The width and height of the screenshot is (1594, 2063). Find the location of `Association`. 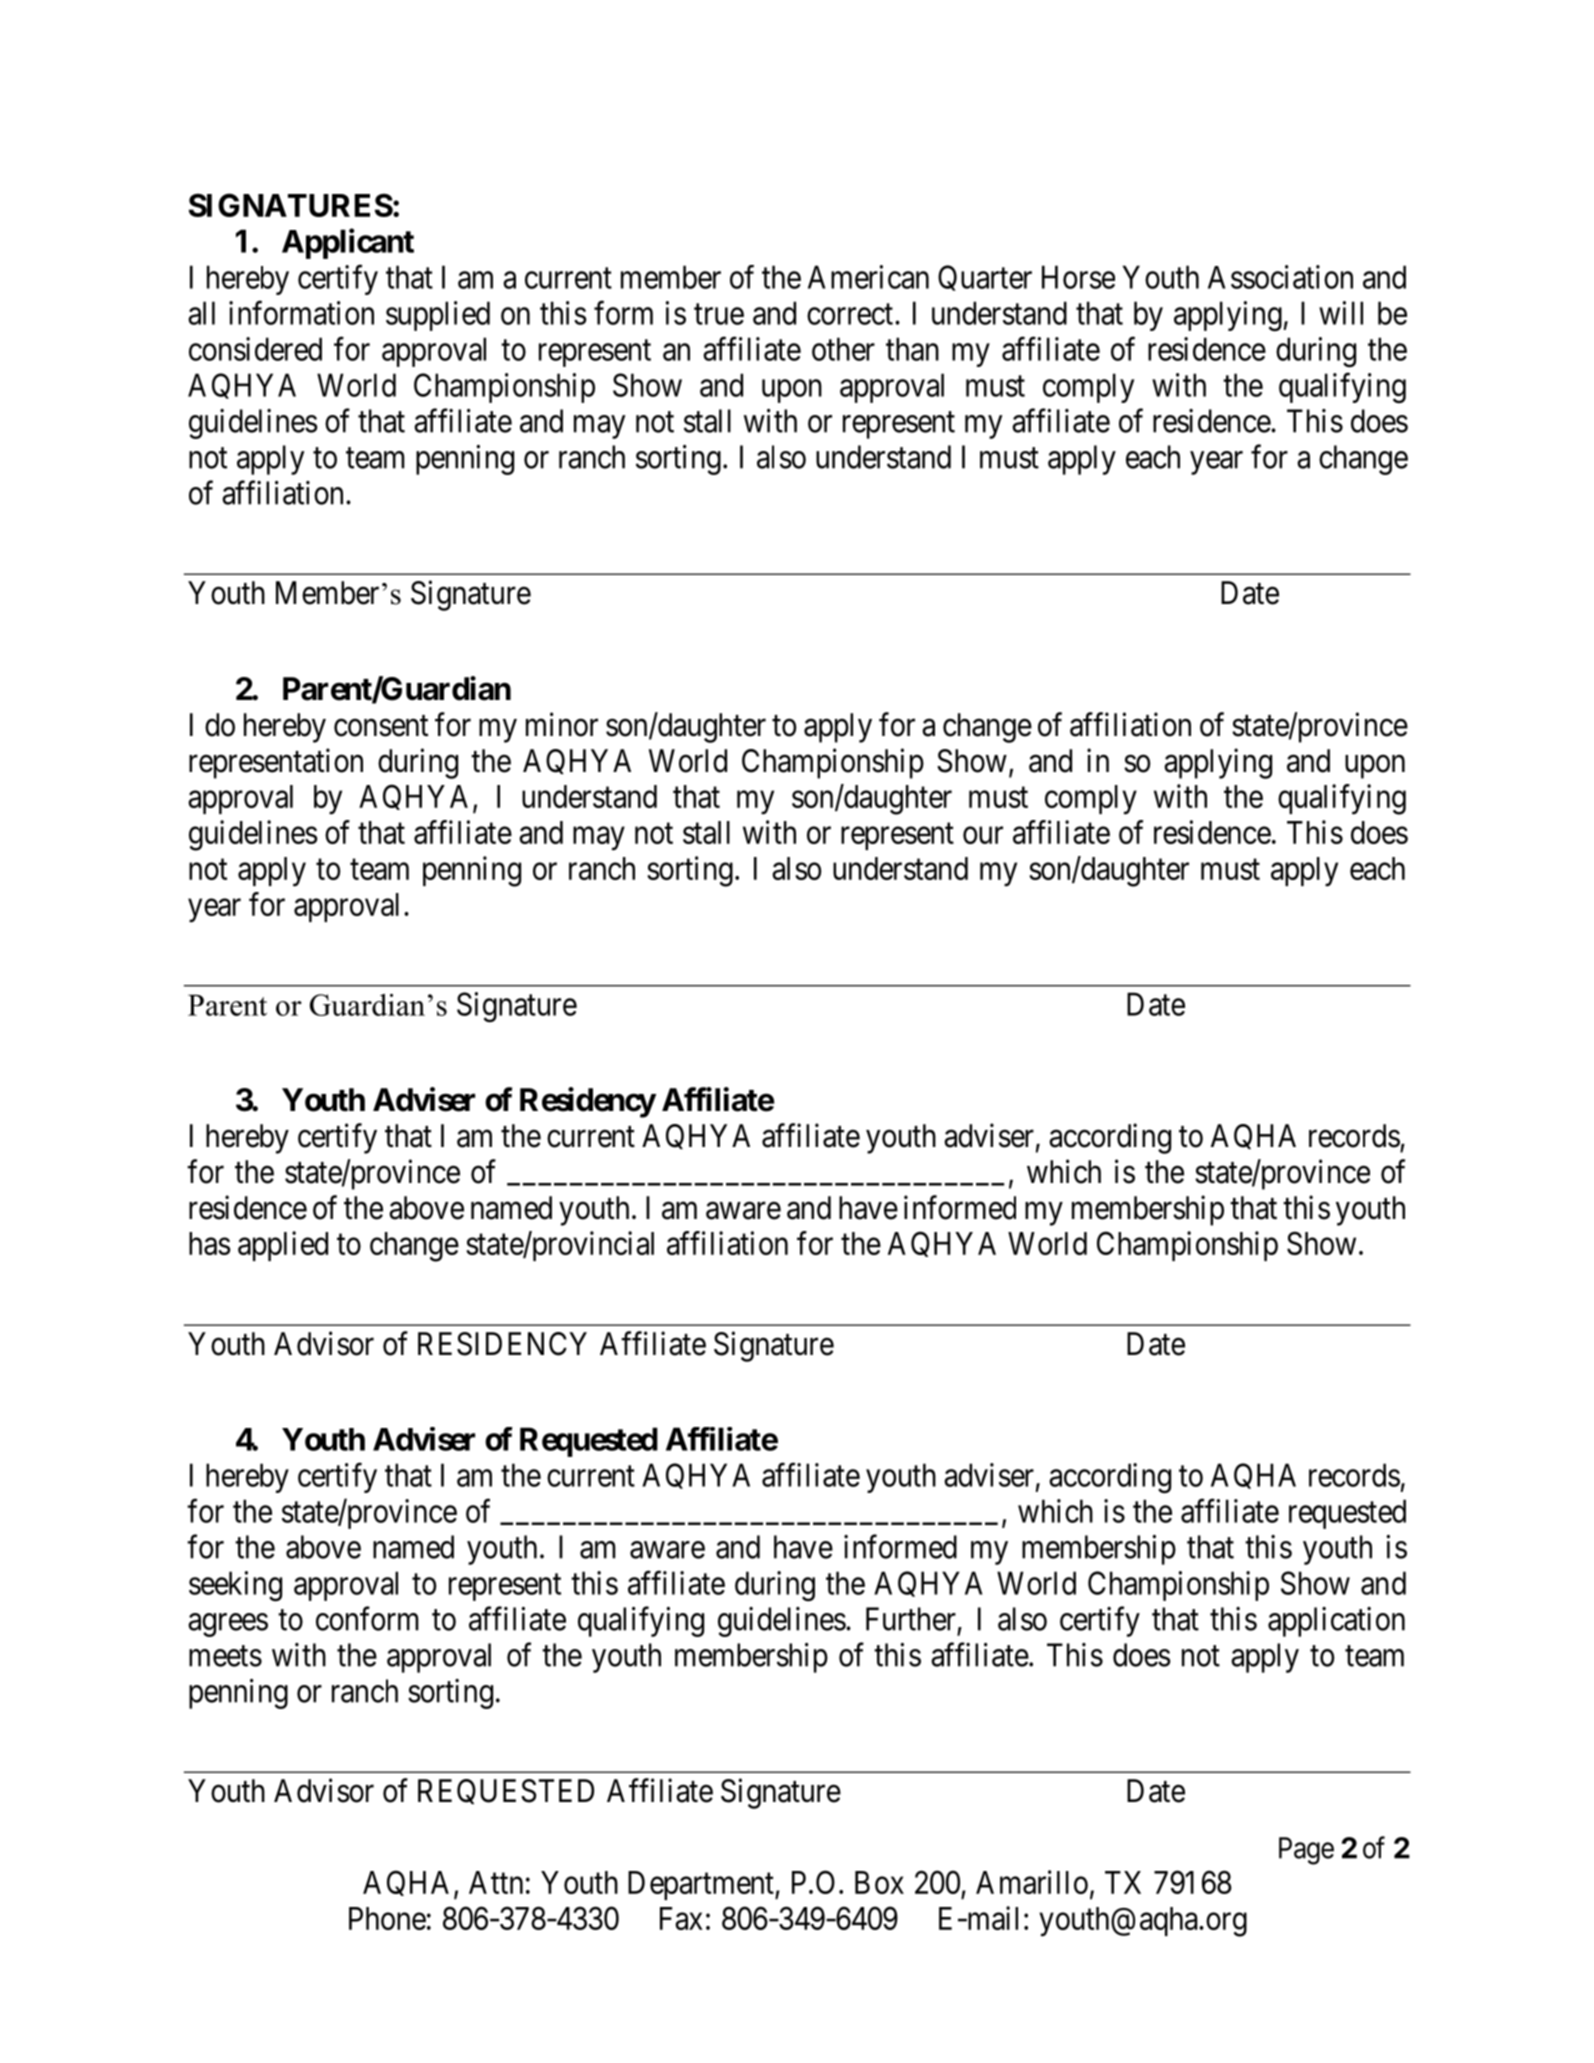

Association is located at coordinates (1280, 277).
